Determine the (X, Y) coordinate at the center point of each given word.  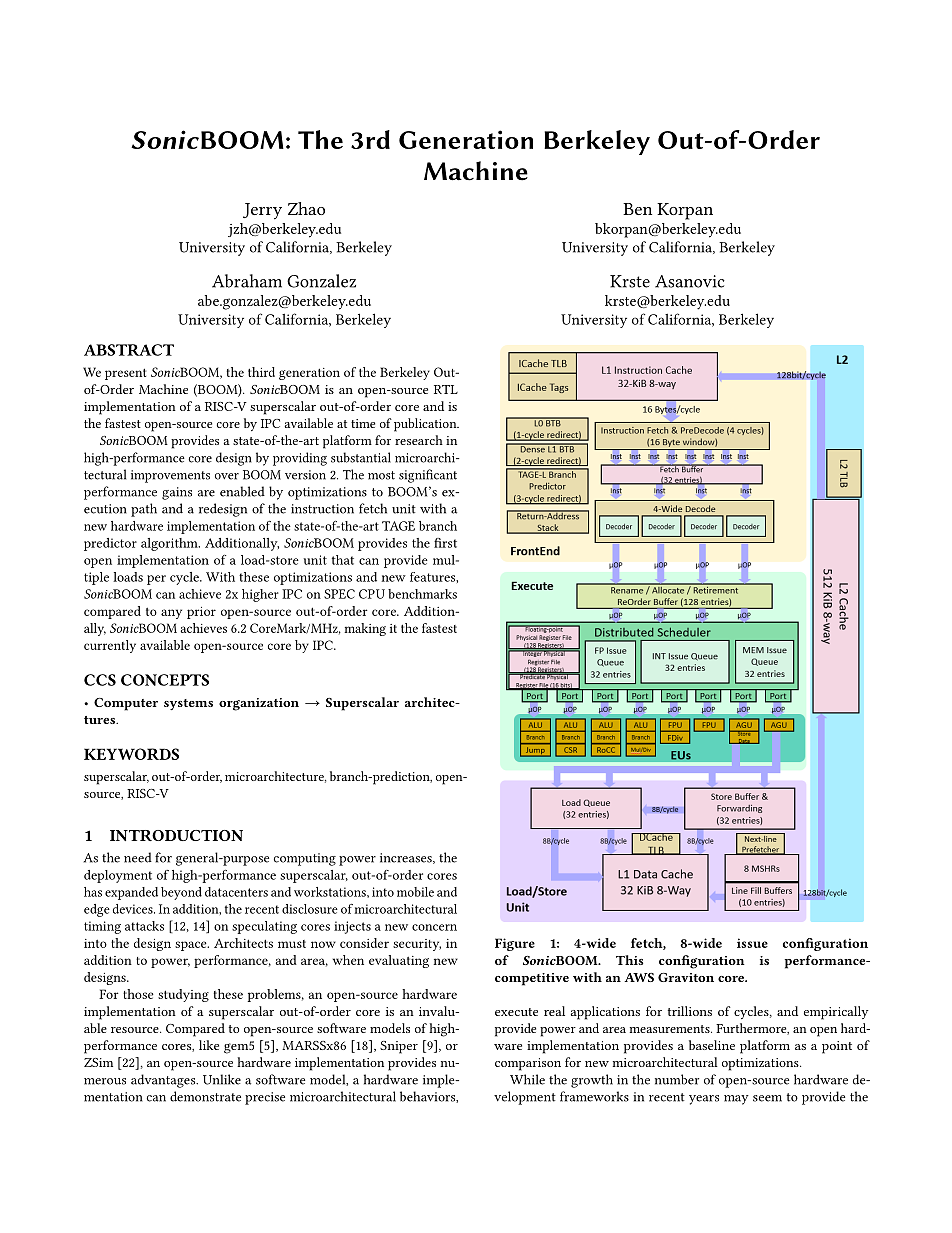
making (365, 629)
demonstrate (205, 1096)
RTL (446, 389)
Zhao (306, 208)
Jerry (262, 211)
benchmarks (422, 594)
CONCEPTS (165, 680)
